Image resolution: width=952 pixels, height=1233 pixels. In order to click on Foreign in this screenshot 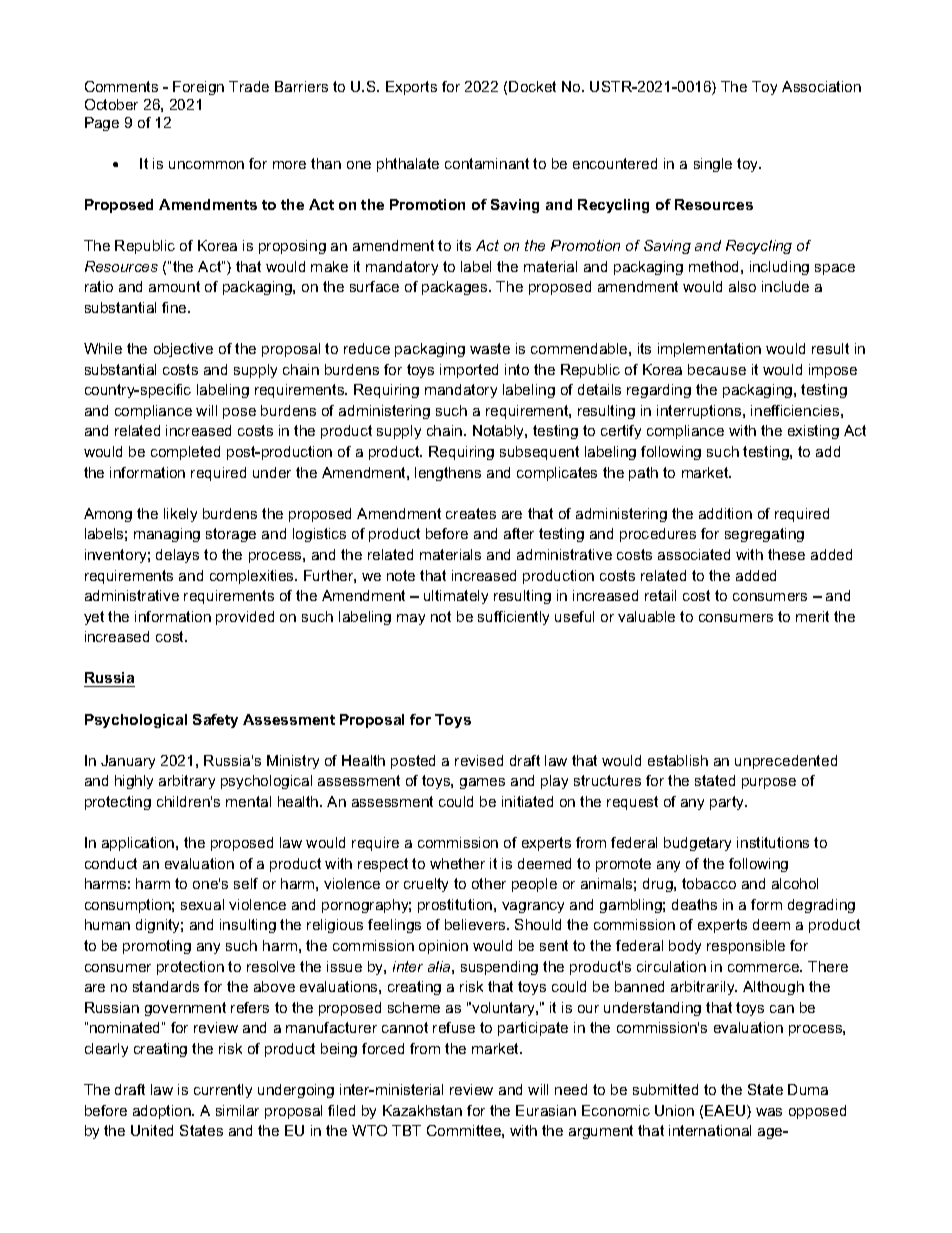, I will do `click(198, 88)`.
